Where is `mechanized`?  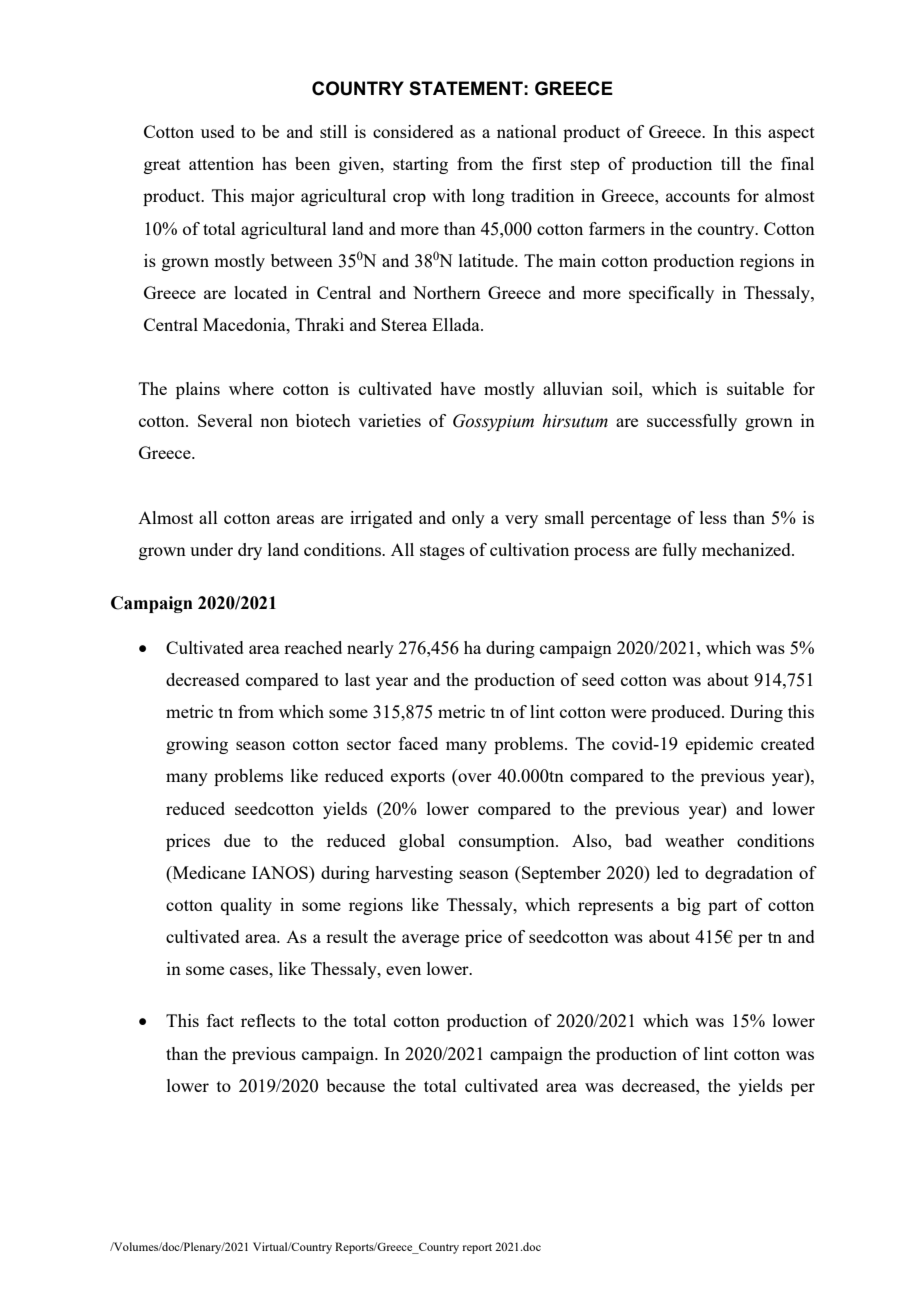
mechanized is located at coordinates (747, 549).
